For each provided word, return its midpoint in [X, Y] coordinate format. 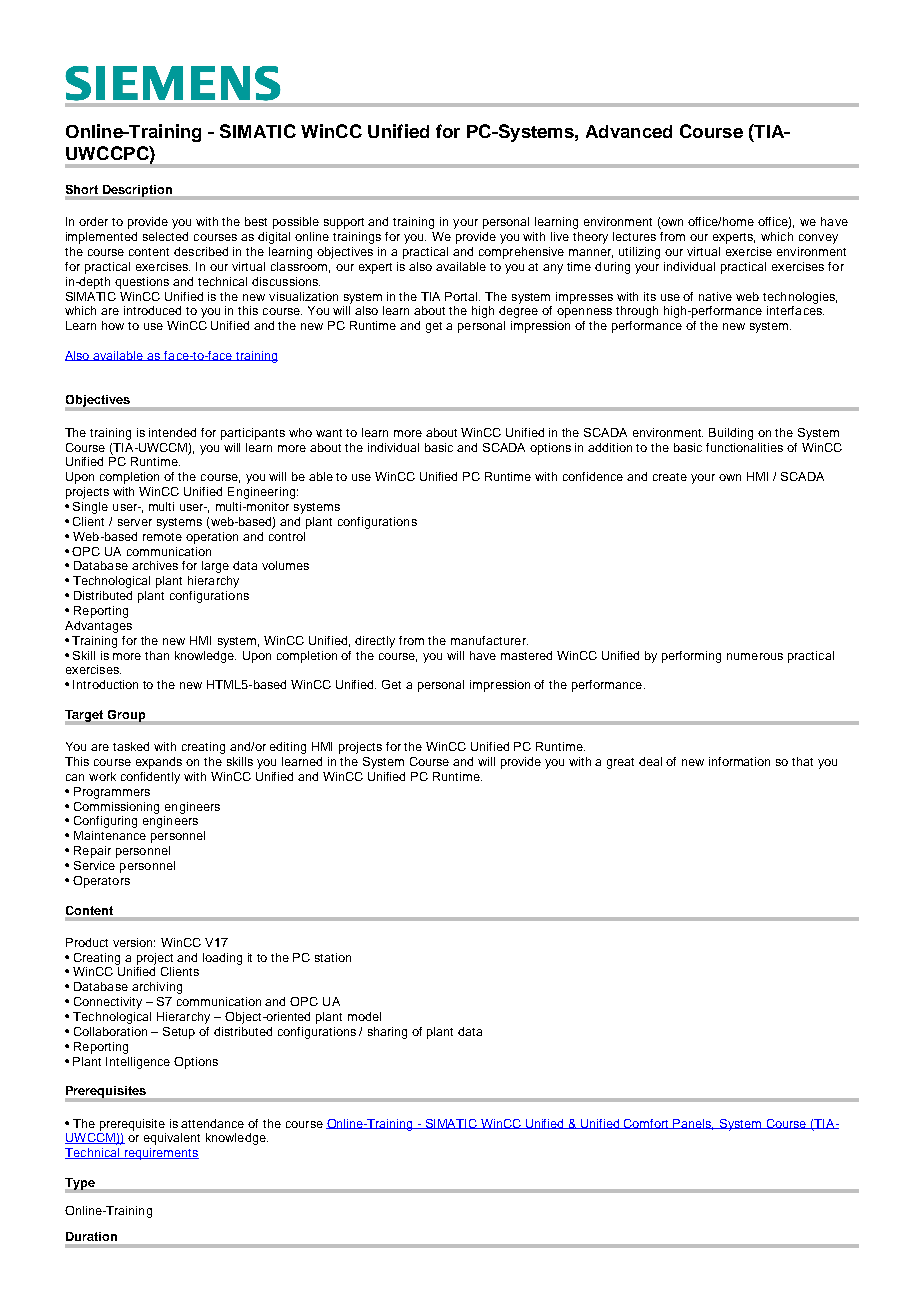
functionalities [744, 447]
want [329, 433]
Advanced [629, 131]
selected [165, 236]
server [135, 522]
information [739, 761]
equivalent [172, 1139]
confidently [150, 778]
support [344, 223]
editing [288, 748]
